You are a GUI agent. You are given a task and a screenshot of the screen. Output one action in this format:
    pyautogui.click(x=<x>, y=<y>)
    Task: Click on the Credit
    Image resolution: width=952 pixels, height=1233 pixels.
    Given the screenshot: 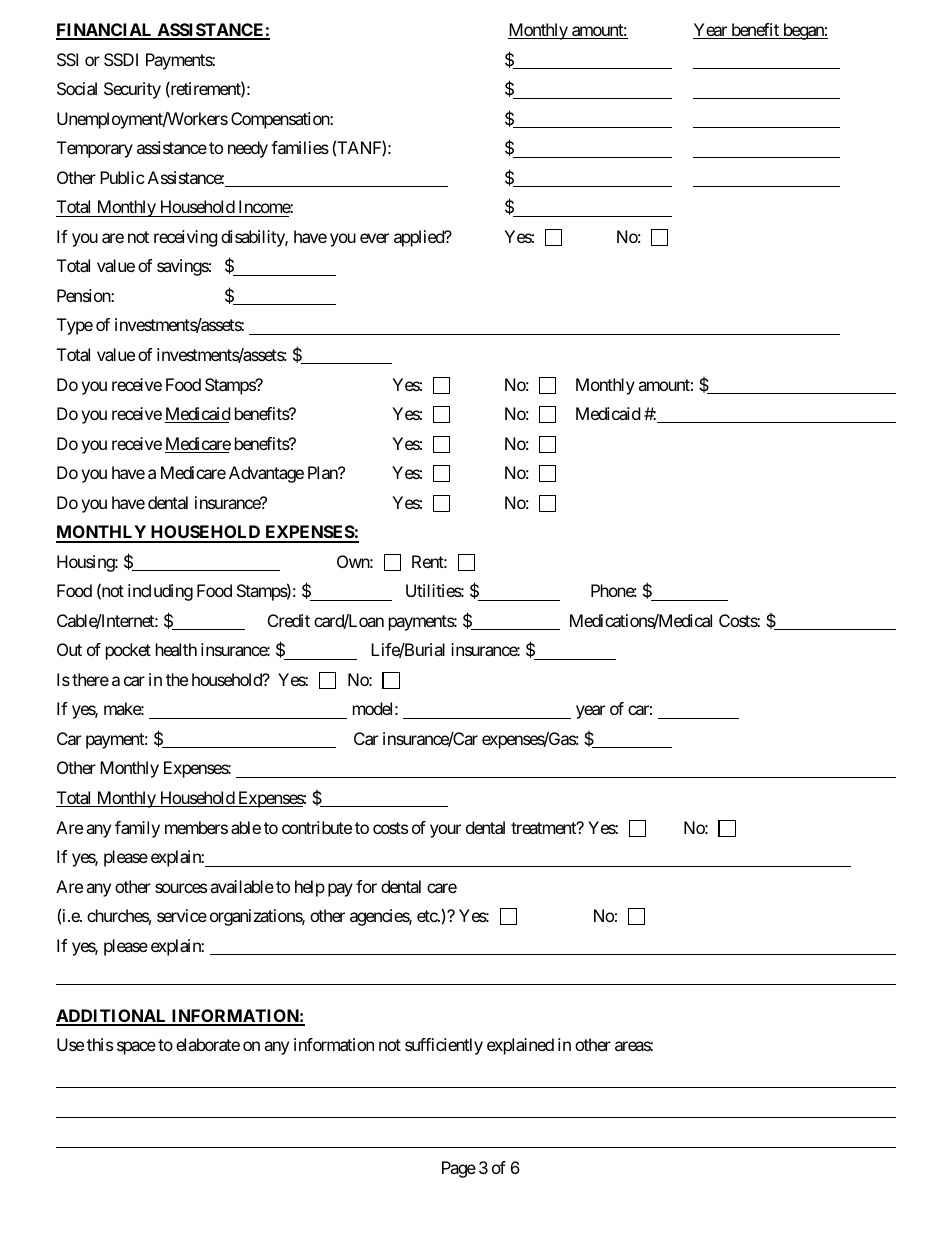 What is the action you would take?
    pyautogui.click(x=289, y=620)
